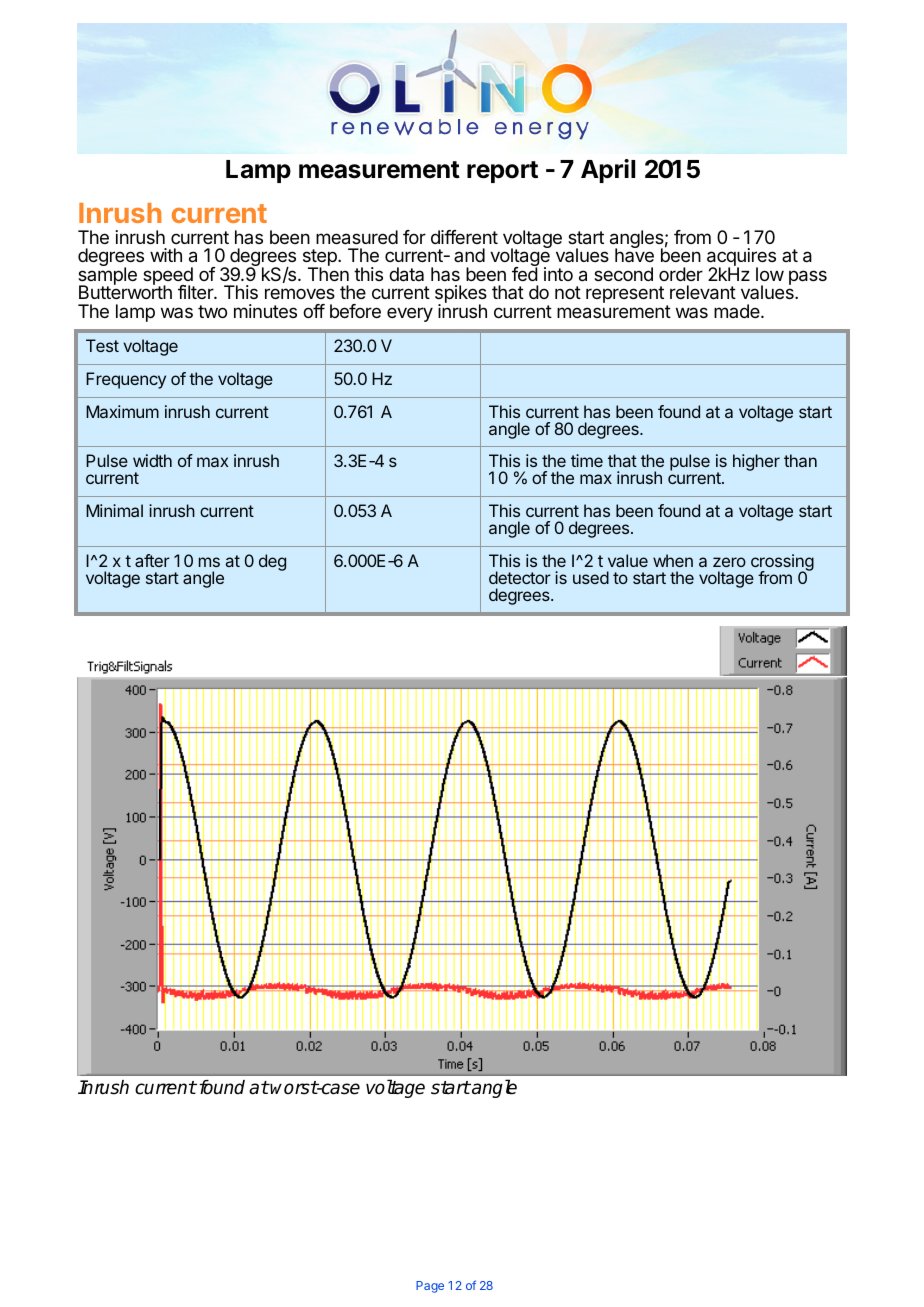 This page has height=1307, width=924. Describe the element at coordinates (410, 314) in the page. I see `every` at that location.
